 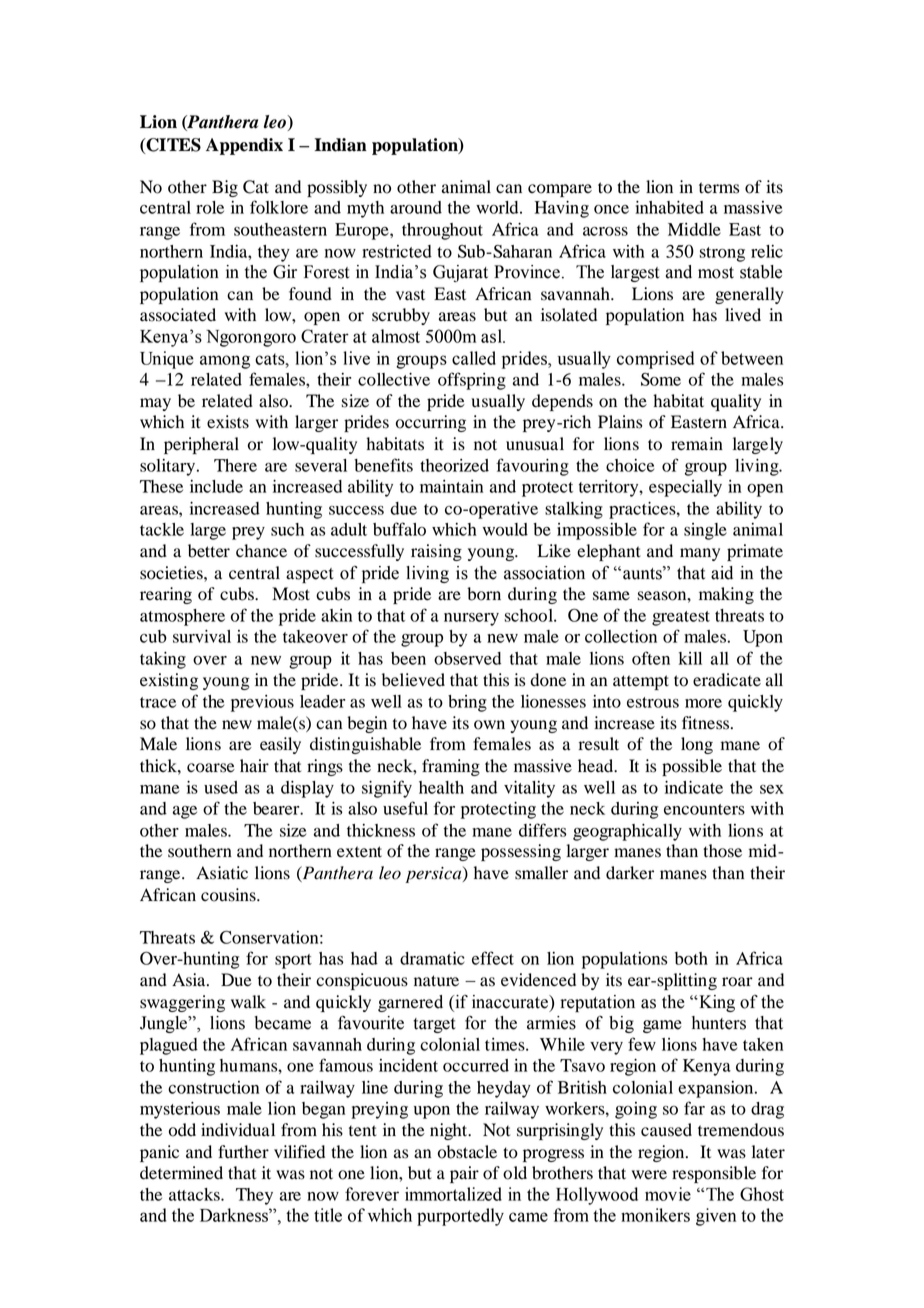 What do you see at coordinates (211, 768) in the document?
I see `coarse` at bounding box center [211, 768].
